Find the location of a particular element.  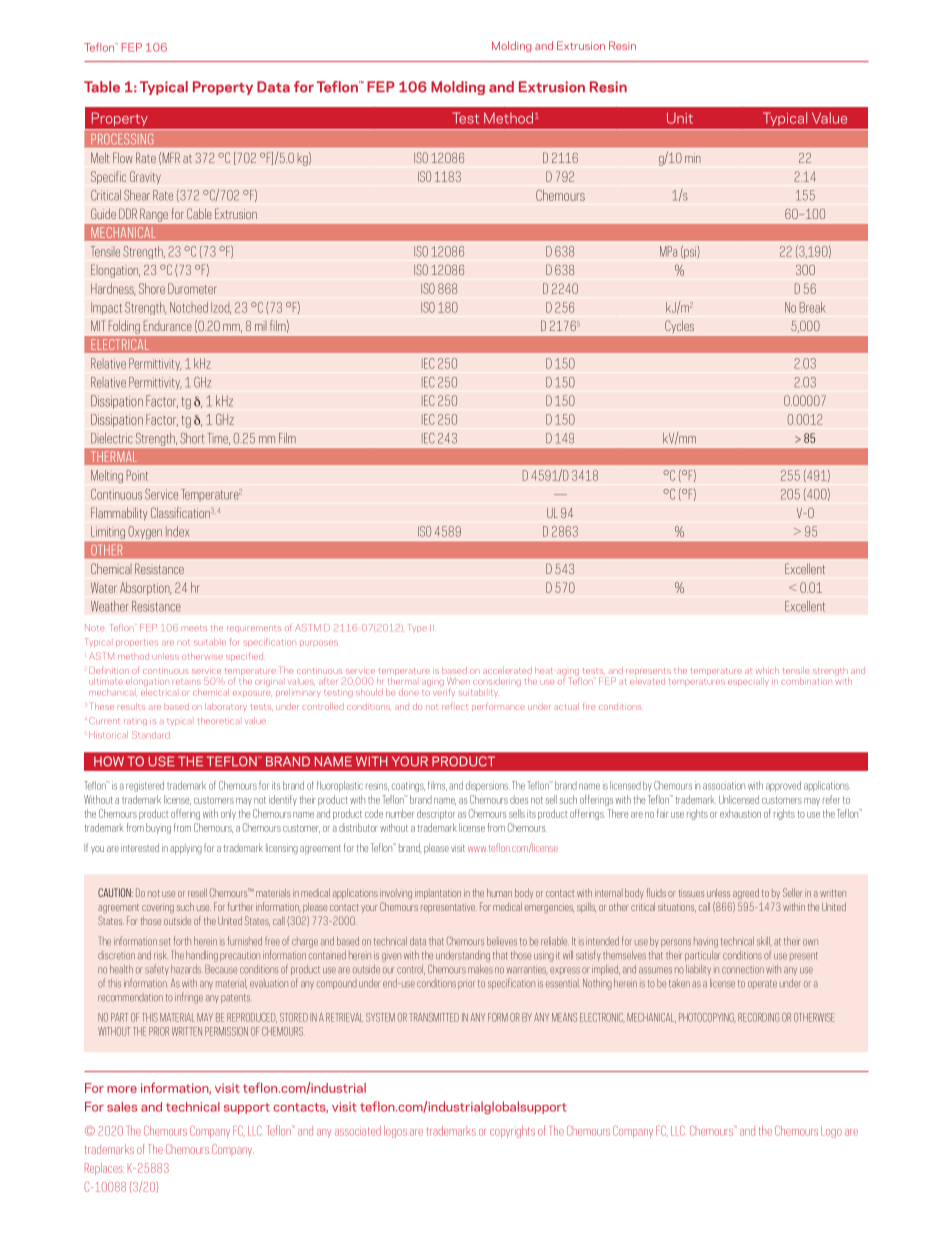

mil is located at coordinates (261, 326).
